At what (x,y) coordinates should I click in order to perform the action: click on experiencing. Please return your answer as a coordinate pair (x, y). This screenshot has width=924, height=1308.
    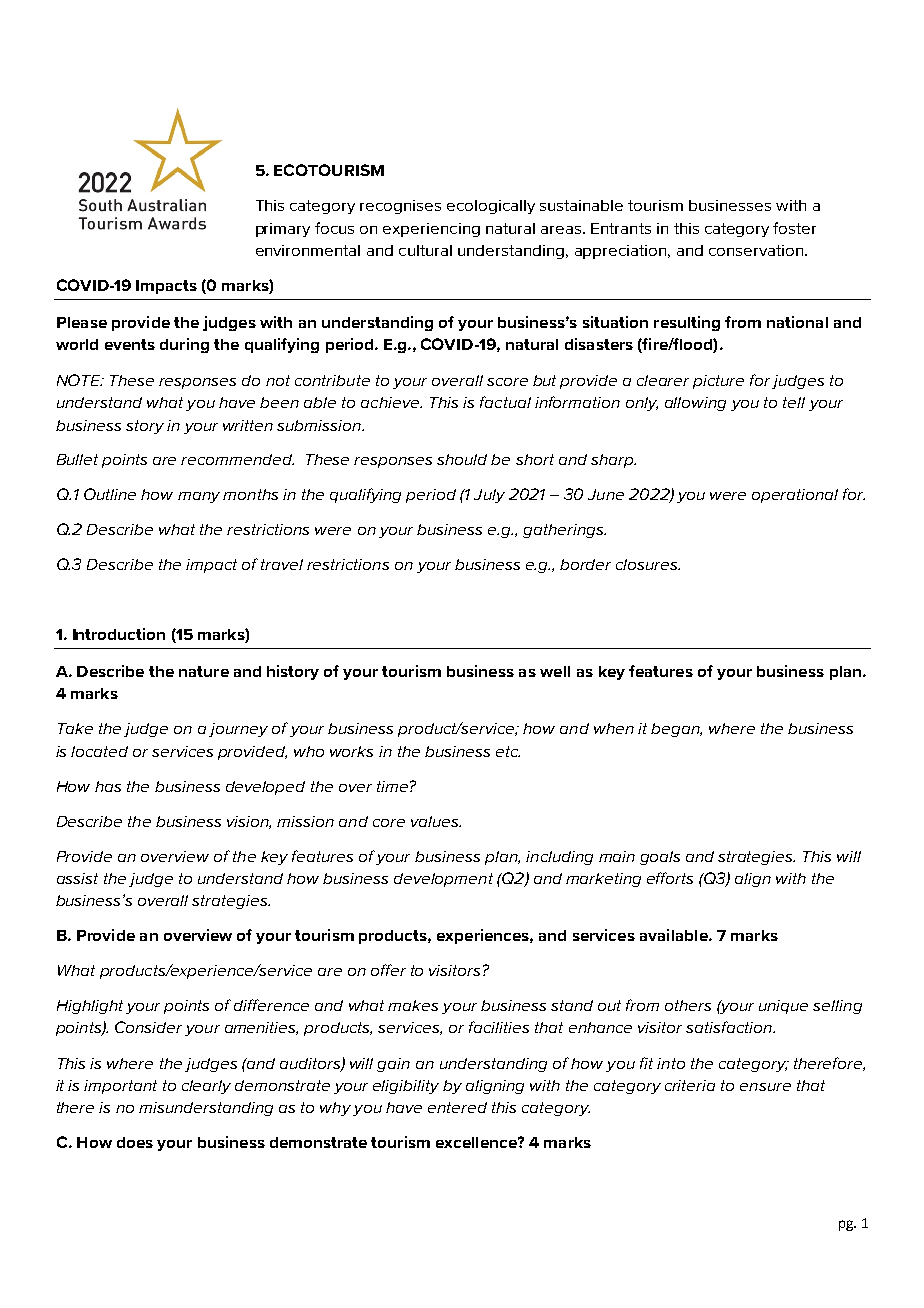
    Looking at the image, I should click on (431, 230).
